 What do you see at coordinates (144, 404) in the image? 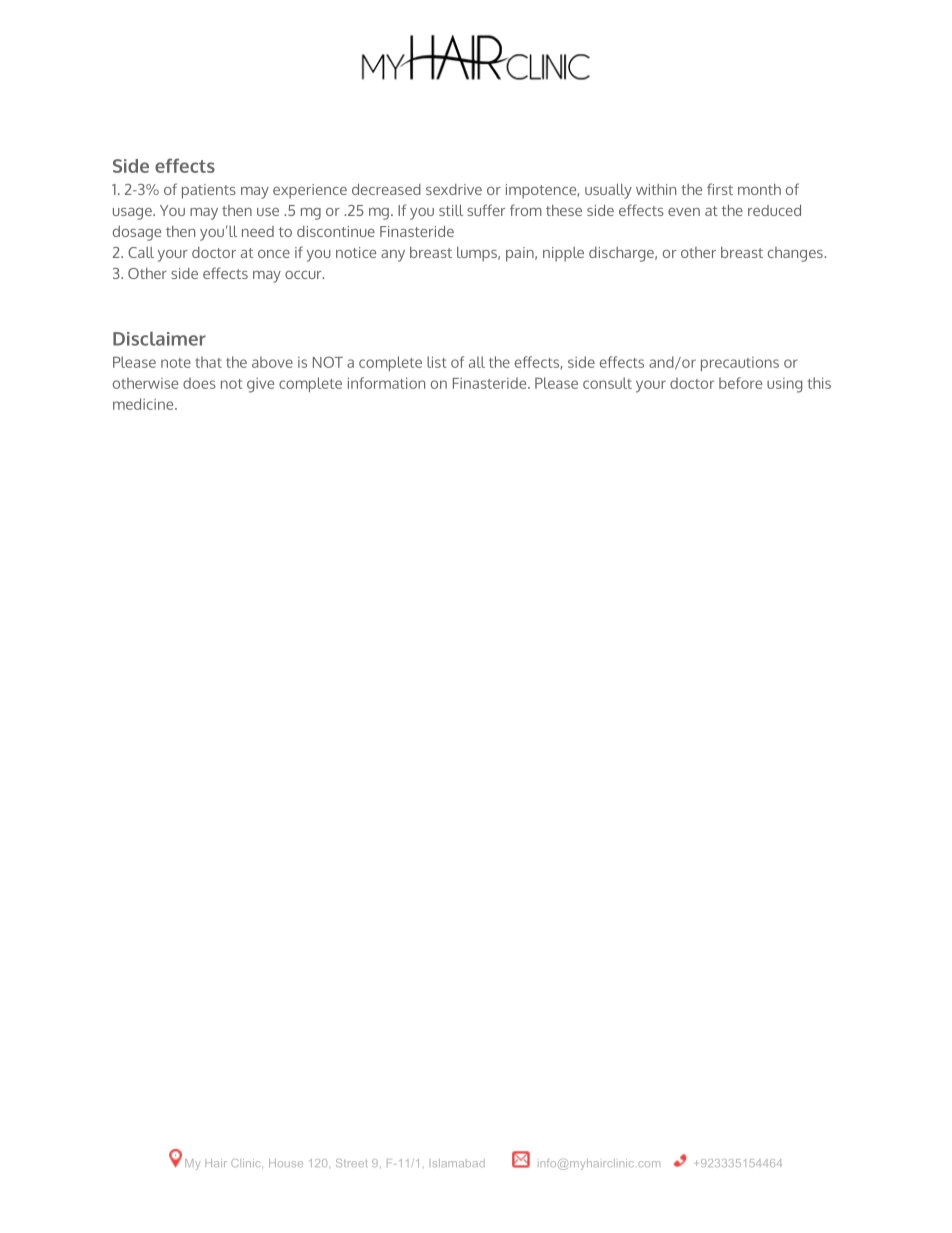
I see `medicine` at bounding box center [144, 404].
